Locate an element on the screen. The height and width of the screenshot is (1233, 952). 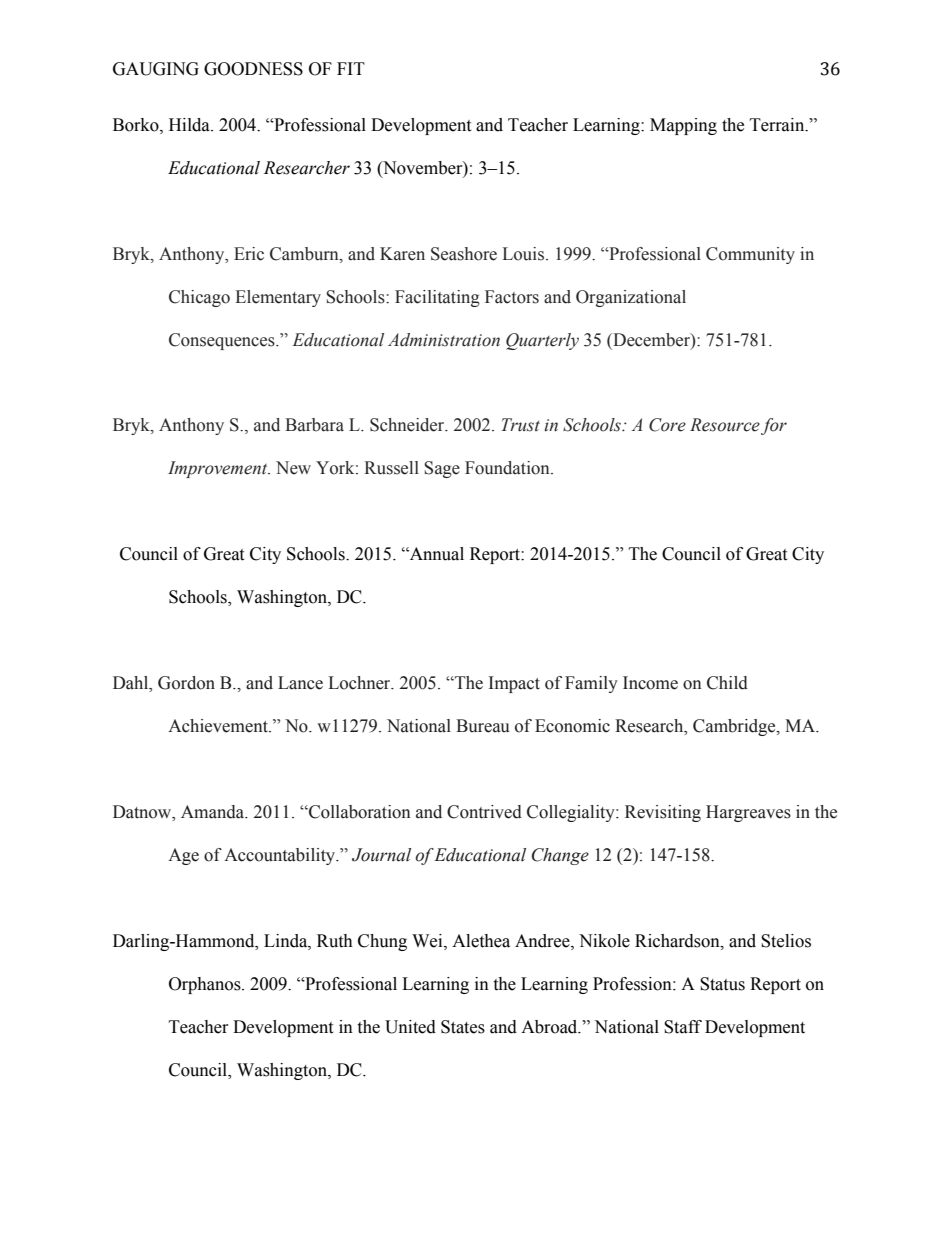
Status is located at coordinates (722, 984).
